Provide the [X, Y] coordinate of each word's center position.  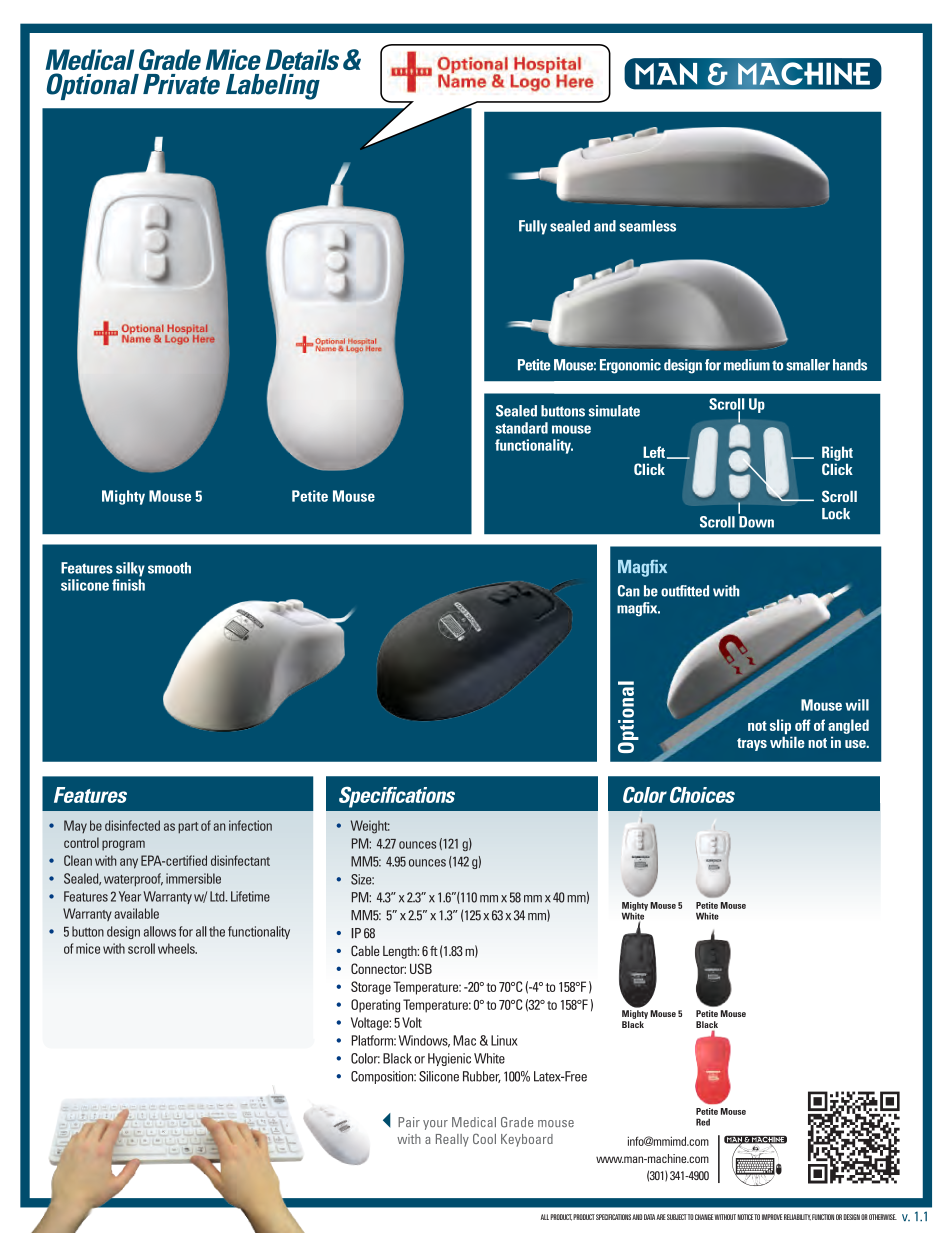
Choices [702, 794]
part [188, 828]
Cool [484, 1138]
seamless [647, 226]
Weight [370, 827]
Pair [409, 1122]
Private [181, 84]
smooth [169, 568]
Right [837, 453]
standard [522, 428]
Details [302, 59]
